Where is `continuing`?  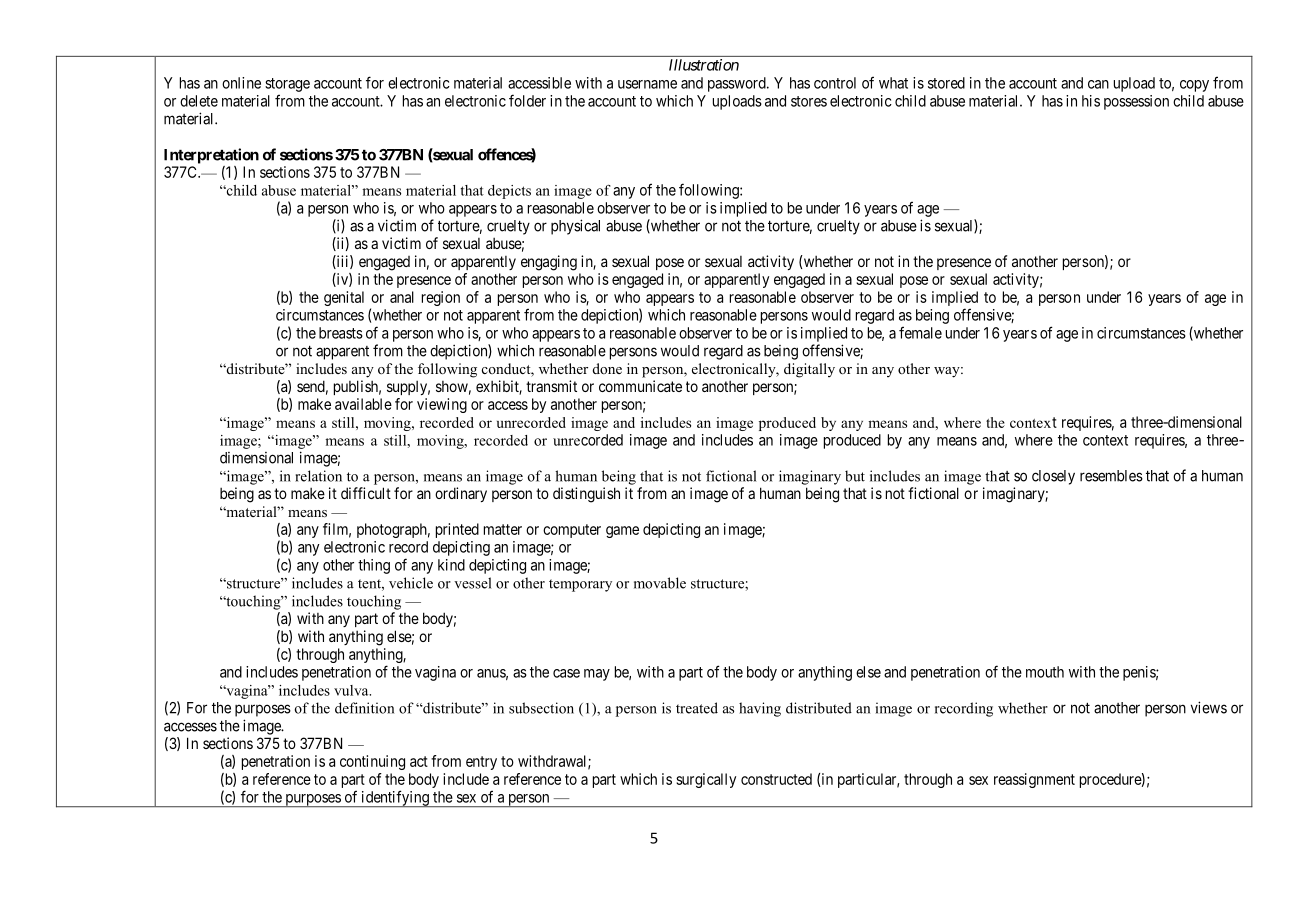 continuing is located at coordinates (372, 762).
